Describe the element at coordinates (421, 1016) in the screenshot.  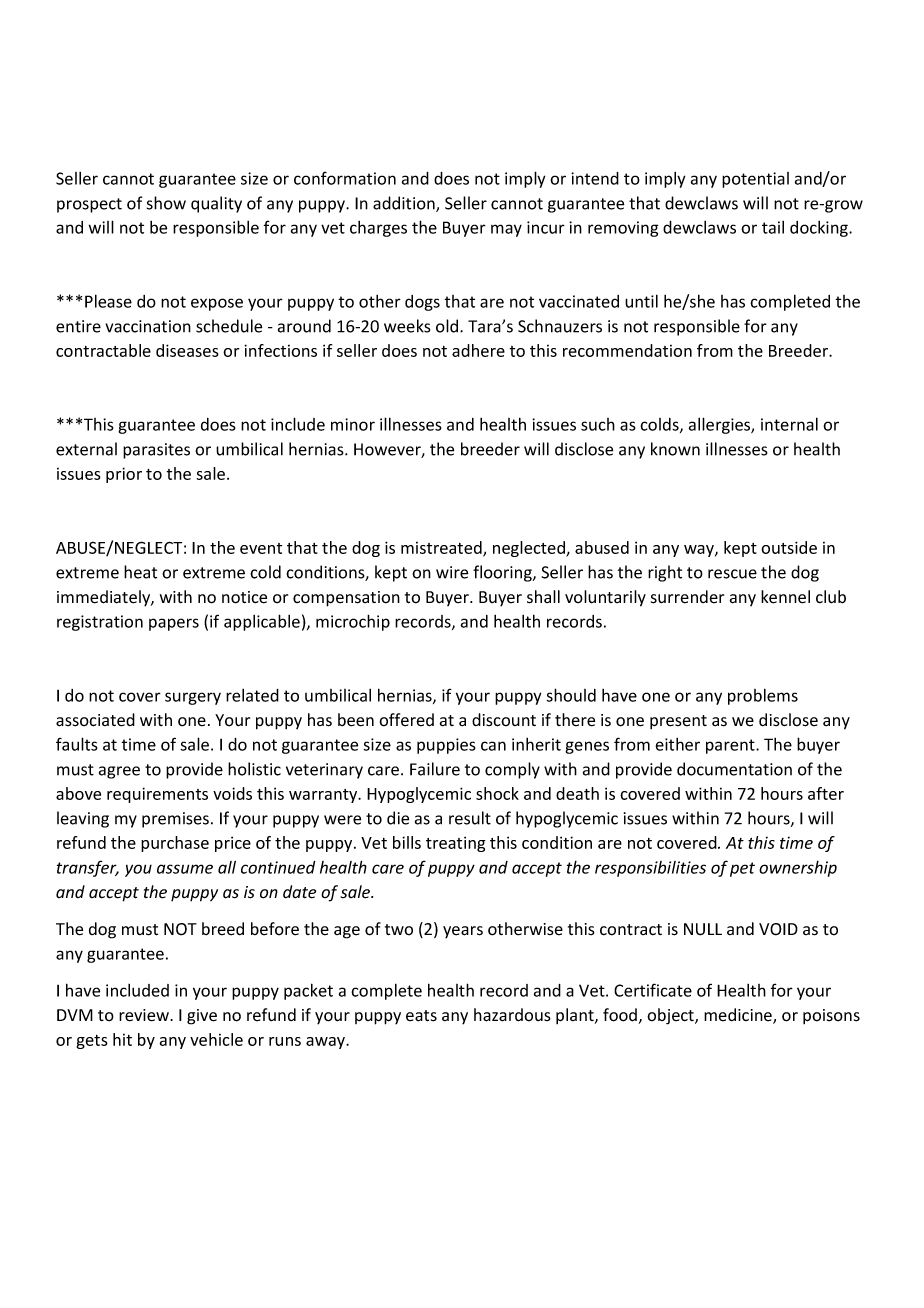
I see `eats` at that location.
